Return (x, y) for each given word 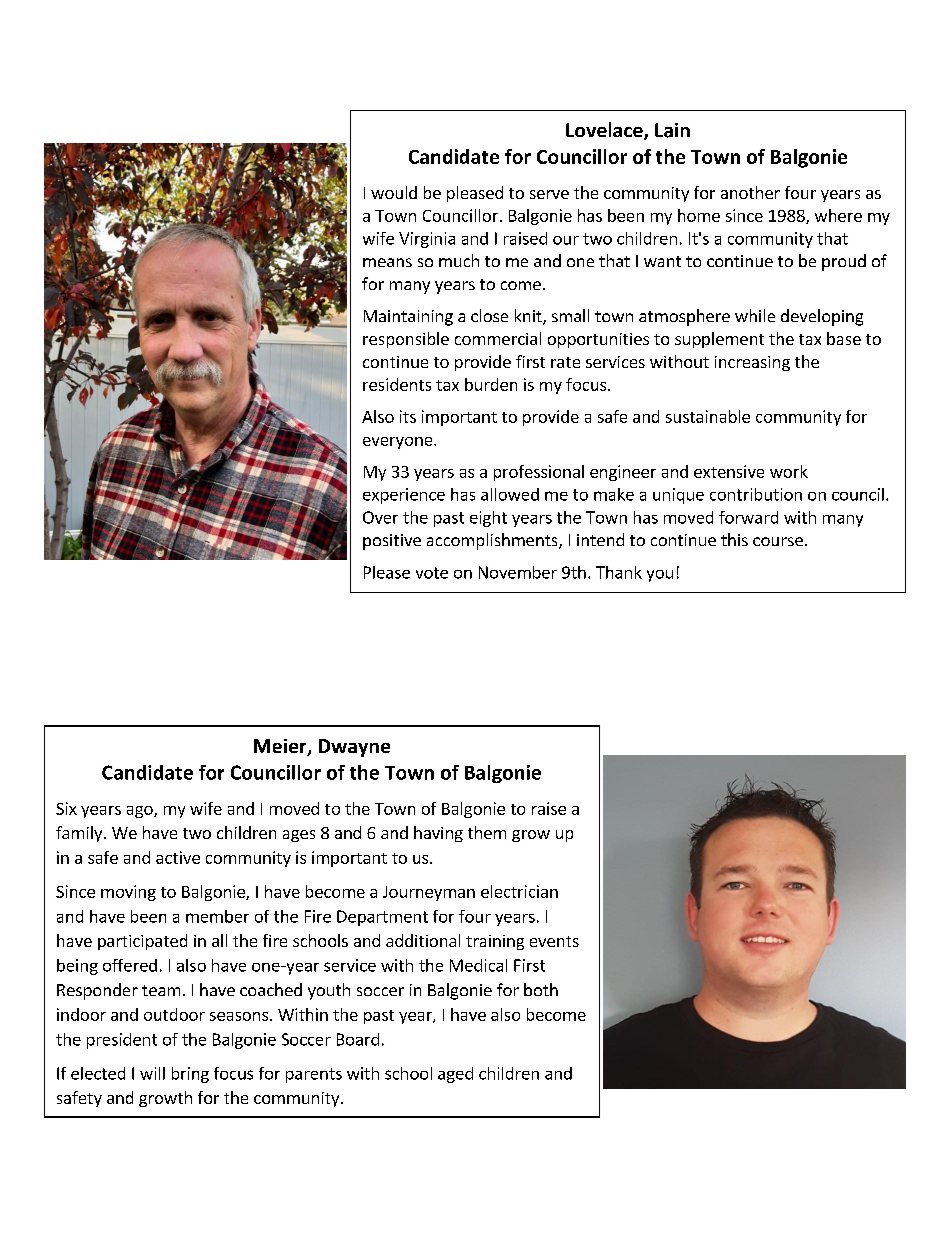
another (750, 192)
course (778, 541)
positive (392, 542)
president (122, 1041)
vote (432, 573)
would (394, 192)
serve (549, 194)
